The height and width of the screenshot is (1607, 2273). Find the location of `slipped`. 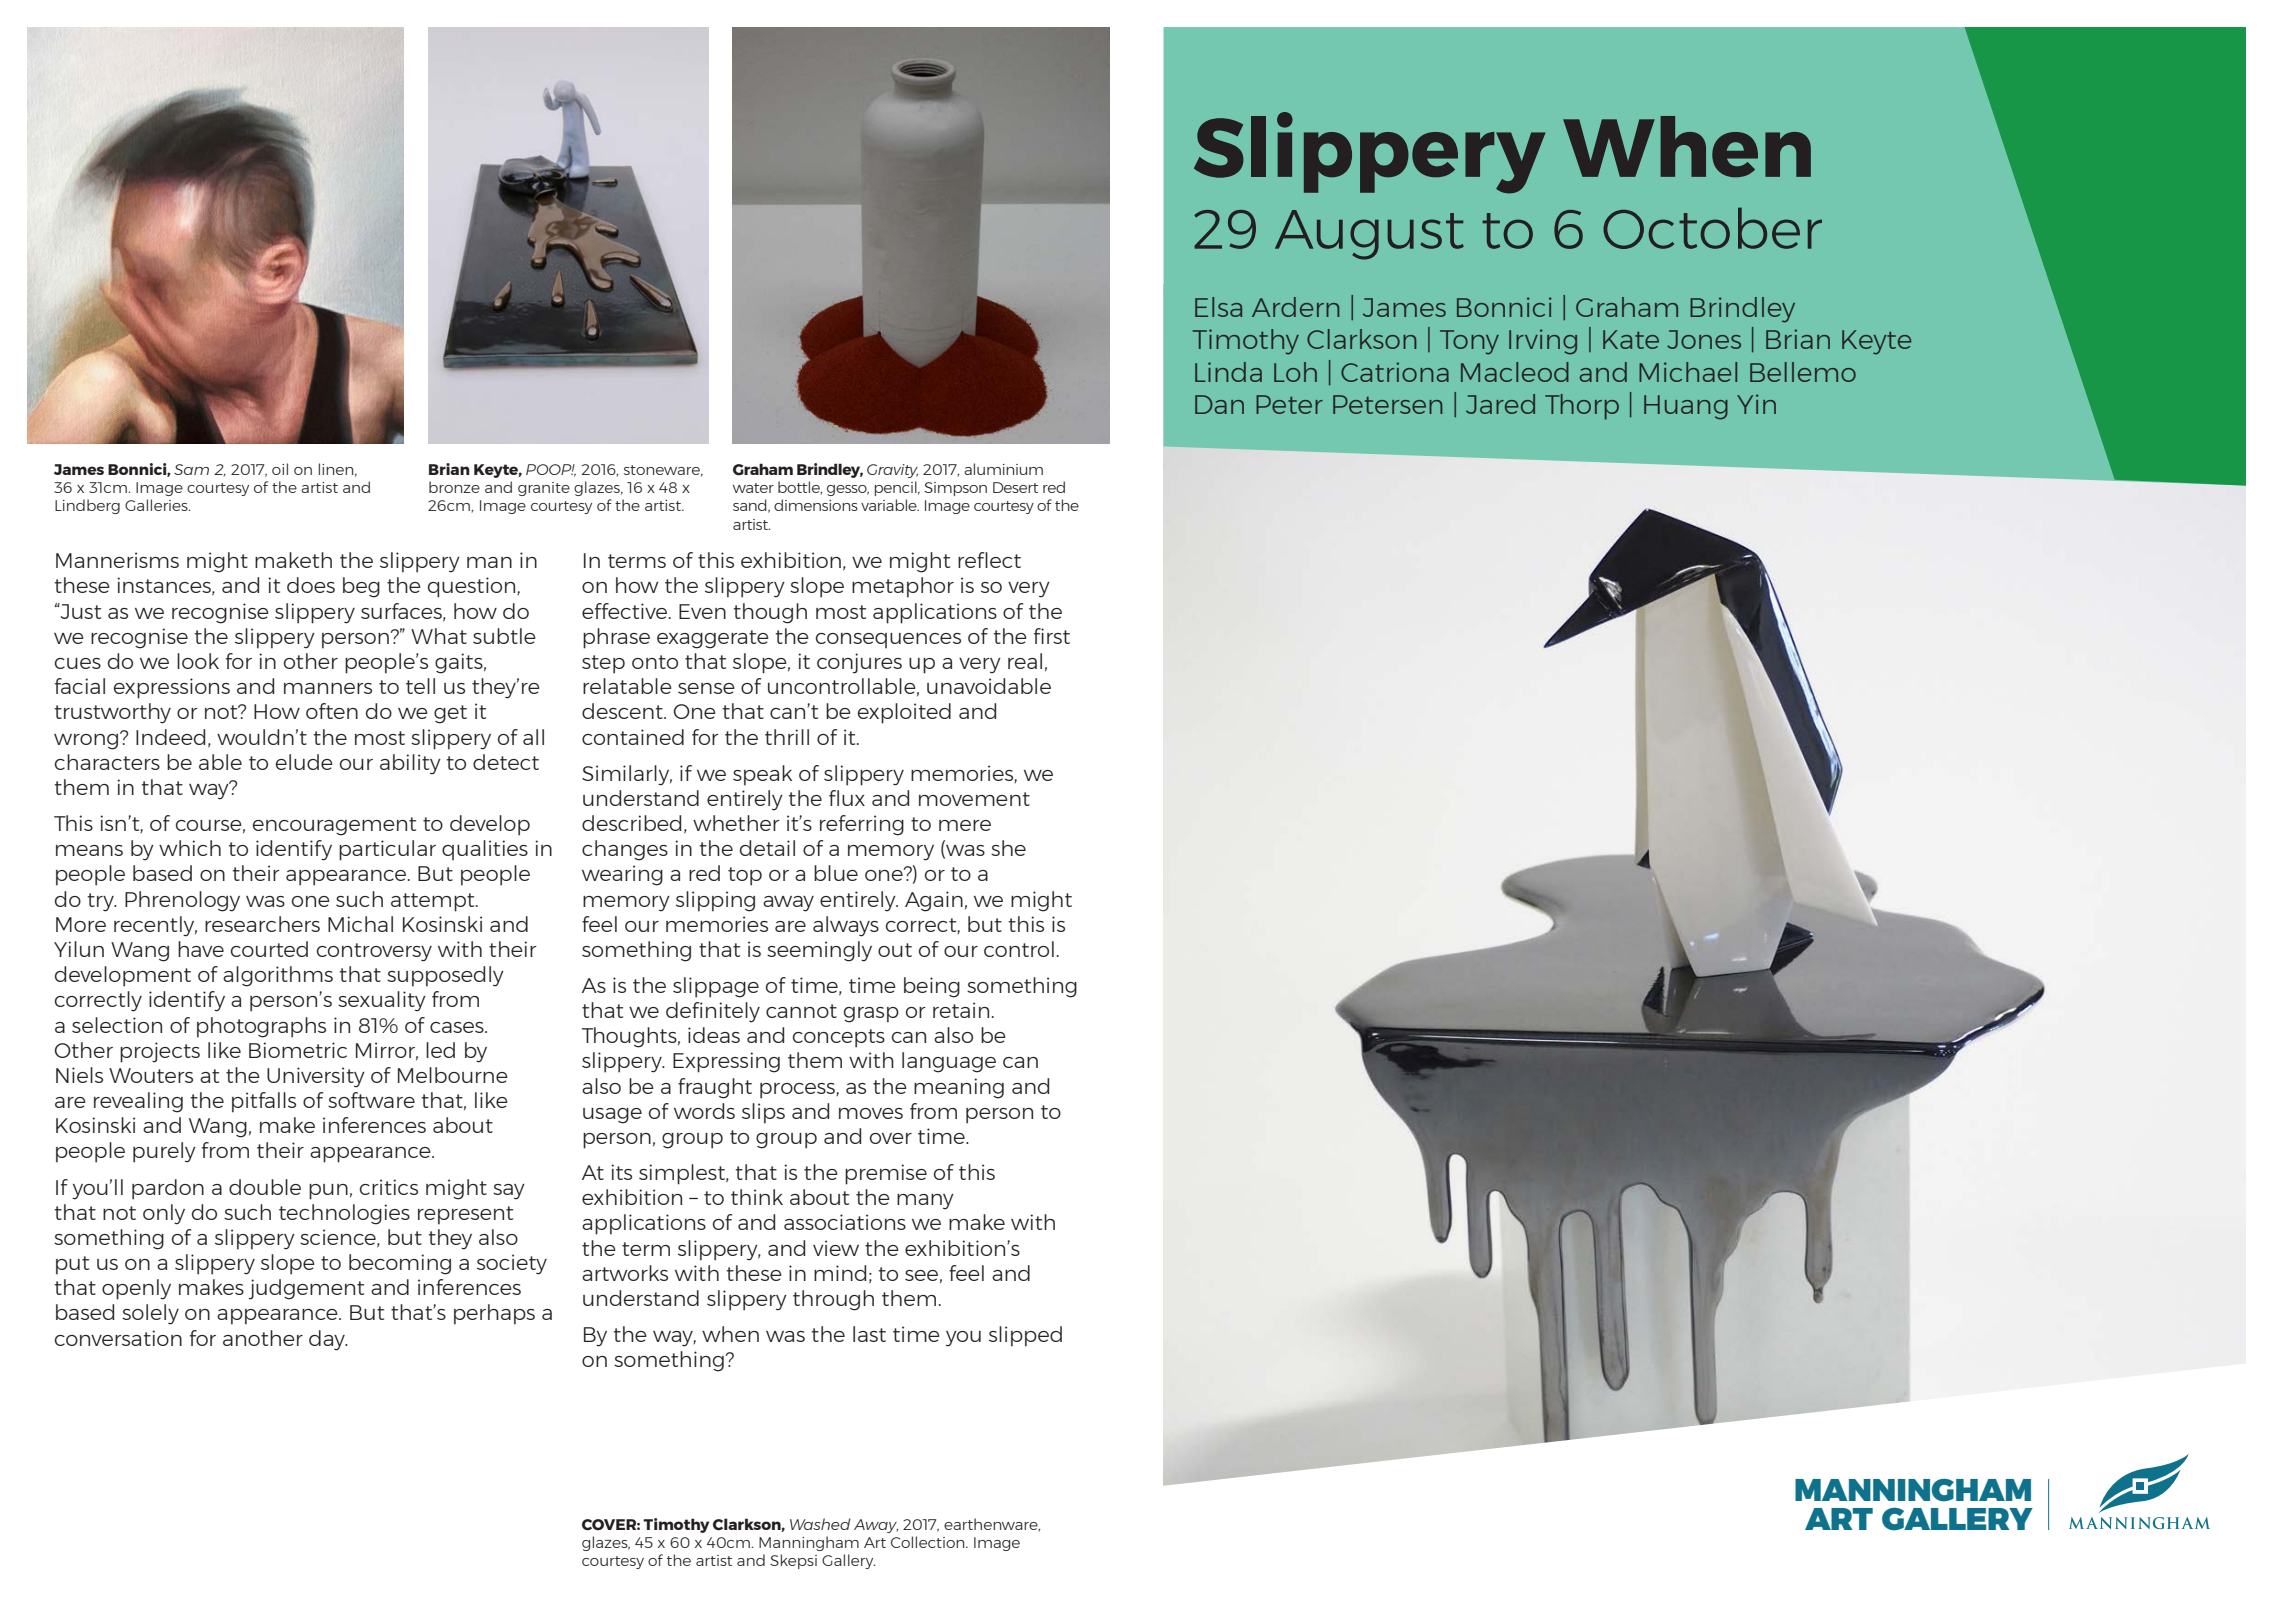

slipped is located at coordinates (1025, 1336).
